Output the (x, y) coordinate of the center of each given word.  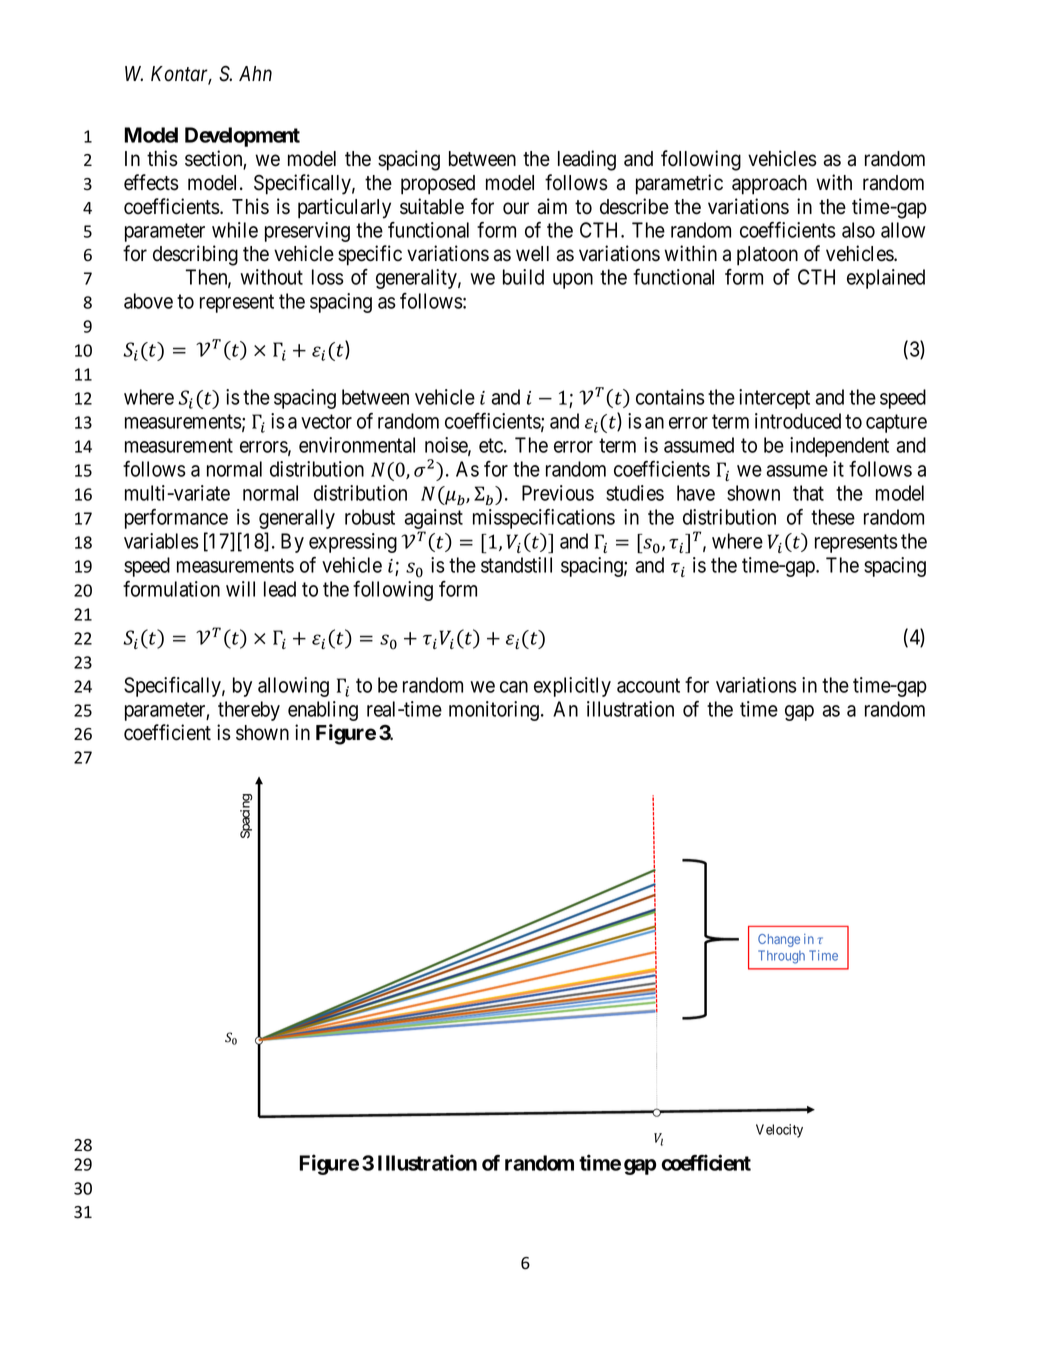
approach (769, 185)
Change (779, 940)
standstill (516, 565)
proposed (438, 185)
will (240, 589)
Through (781, 957)
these (833, 517)
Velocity (779, 1131)
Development (242, 137)
